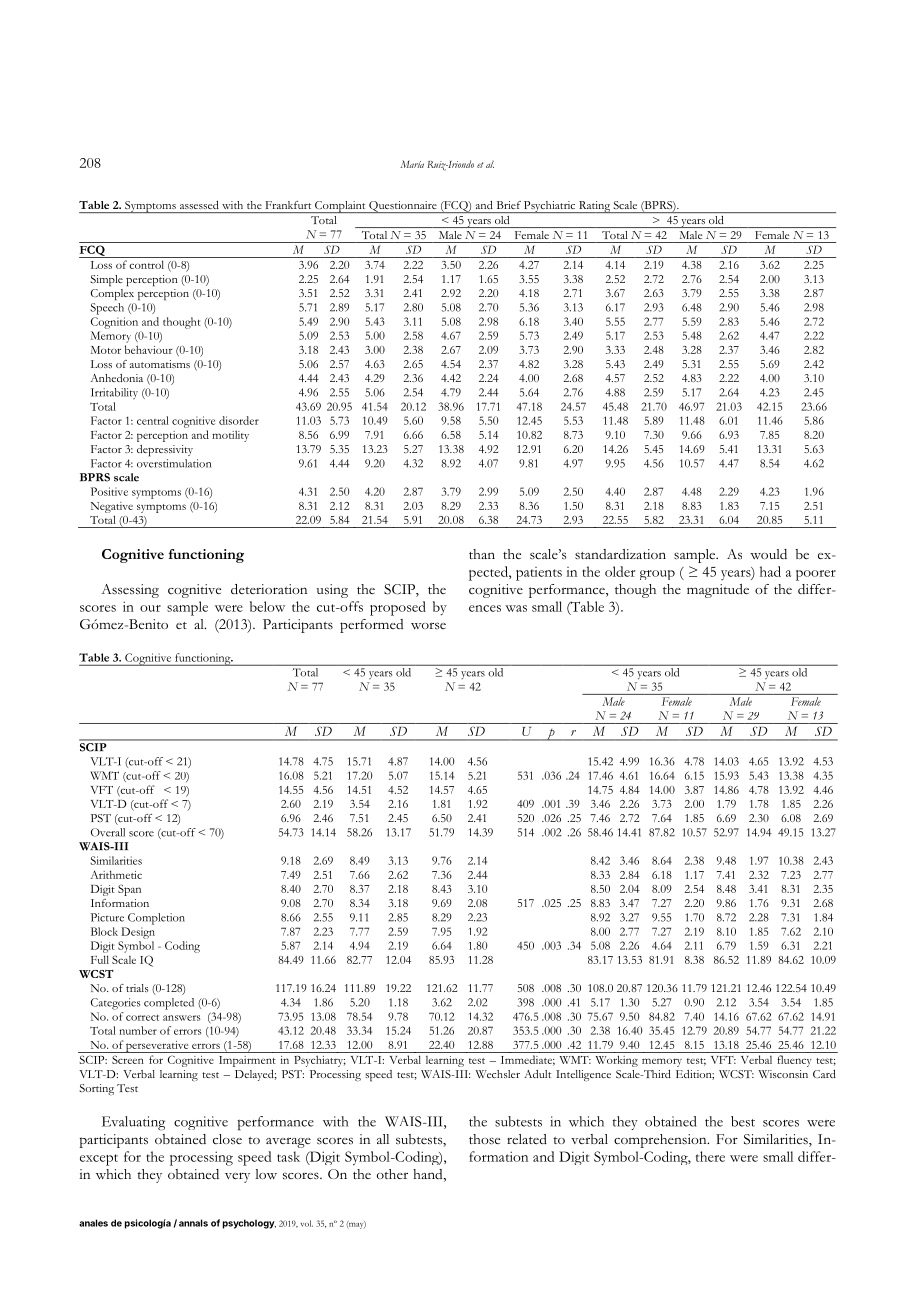 The image size is (924, 1308). I want to click on Brief, so click(509, 205).
